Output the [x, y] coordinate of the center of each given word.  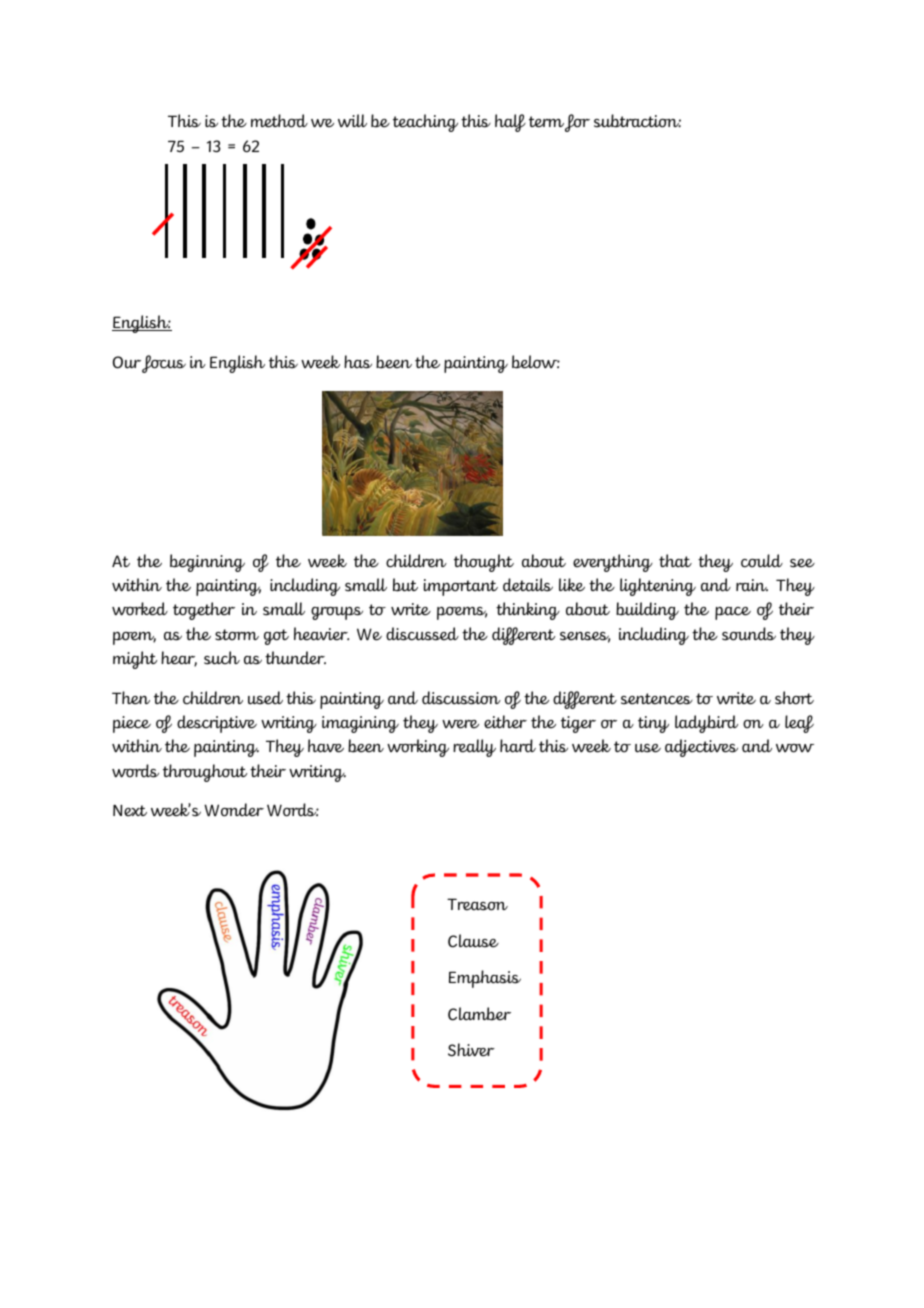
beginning [207, 563]
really [474, 748]
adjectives [701, 748]
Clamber [479, 1014]
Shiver [471, 1050]
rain [752, 585]
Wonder [234, 810]
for [577, 123]
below [536, 362]
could [762, 561]
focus [164, 364]
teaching [425, 123]
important [461, 587]
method [279, 121]
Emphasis [485, 979]
